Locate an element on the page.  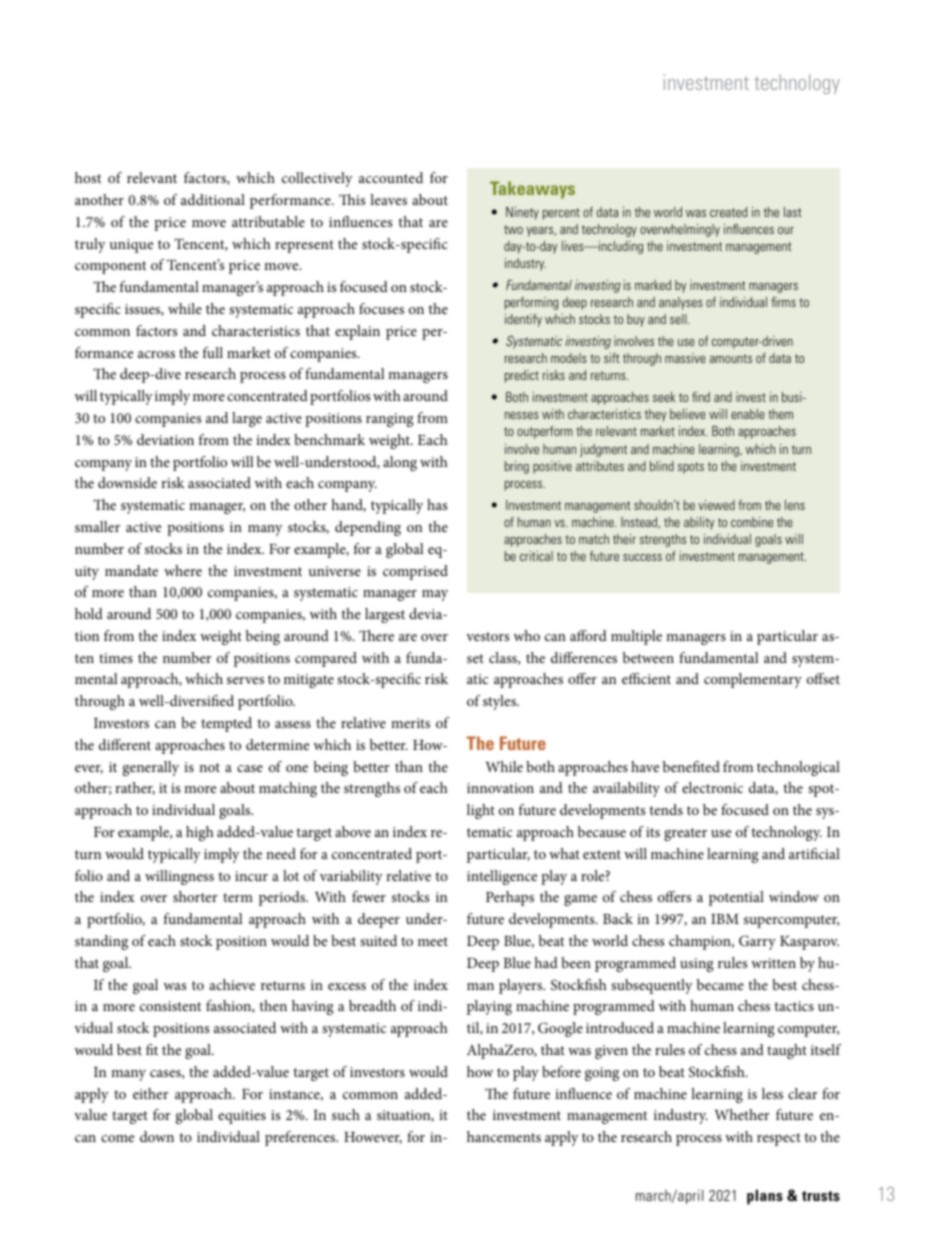
ranging is located at coordinates (390, 420).
